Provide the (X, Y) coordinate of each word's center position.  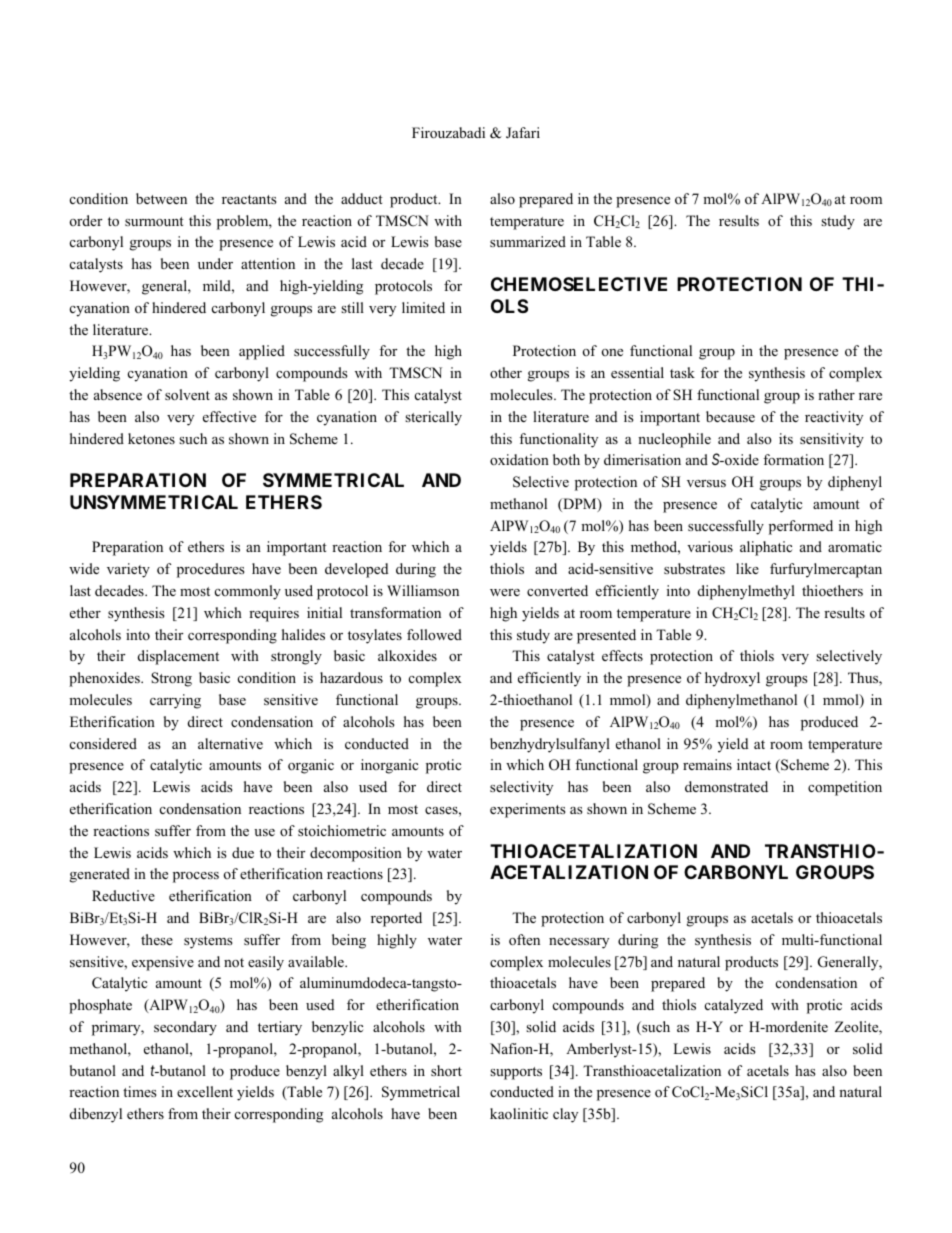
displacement (178, 657)
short (446, 1070)
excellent (205, 1091)
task (682, 372)
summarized (528, 241)
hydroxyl (732, 679)
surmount (154, 221)
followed (434, 634)
